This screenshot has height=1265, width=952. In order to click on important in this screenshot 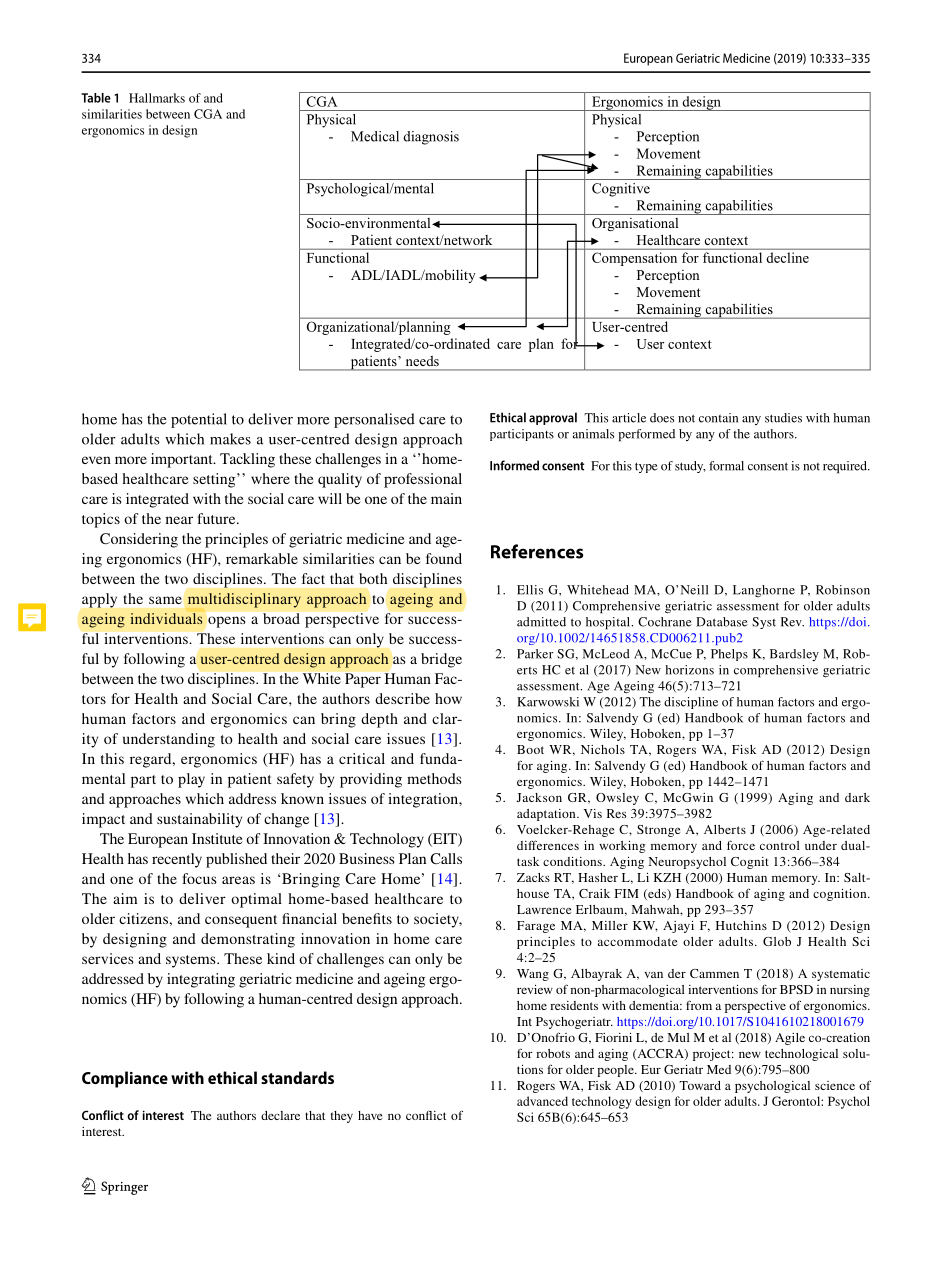, I will do `click(183, 460)`.
